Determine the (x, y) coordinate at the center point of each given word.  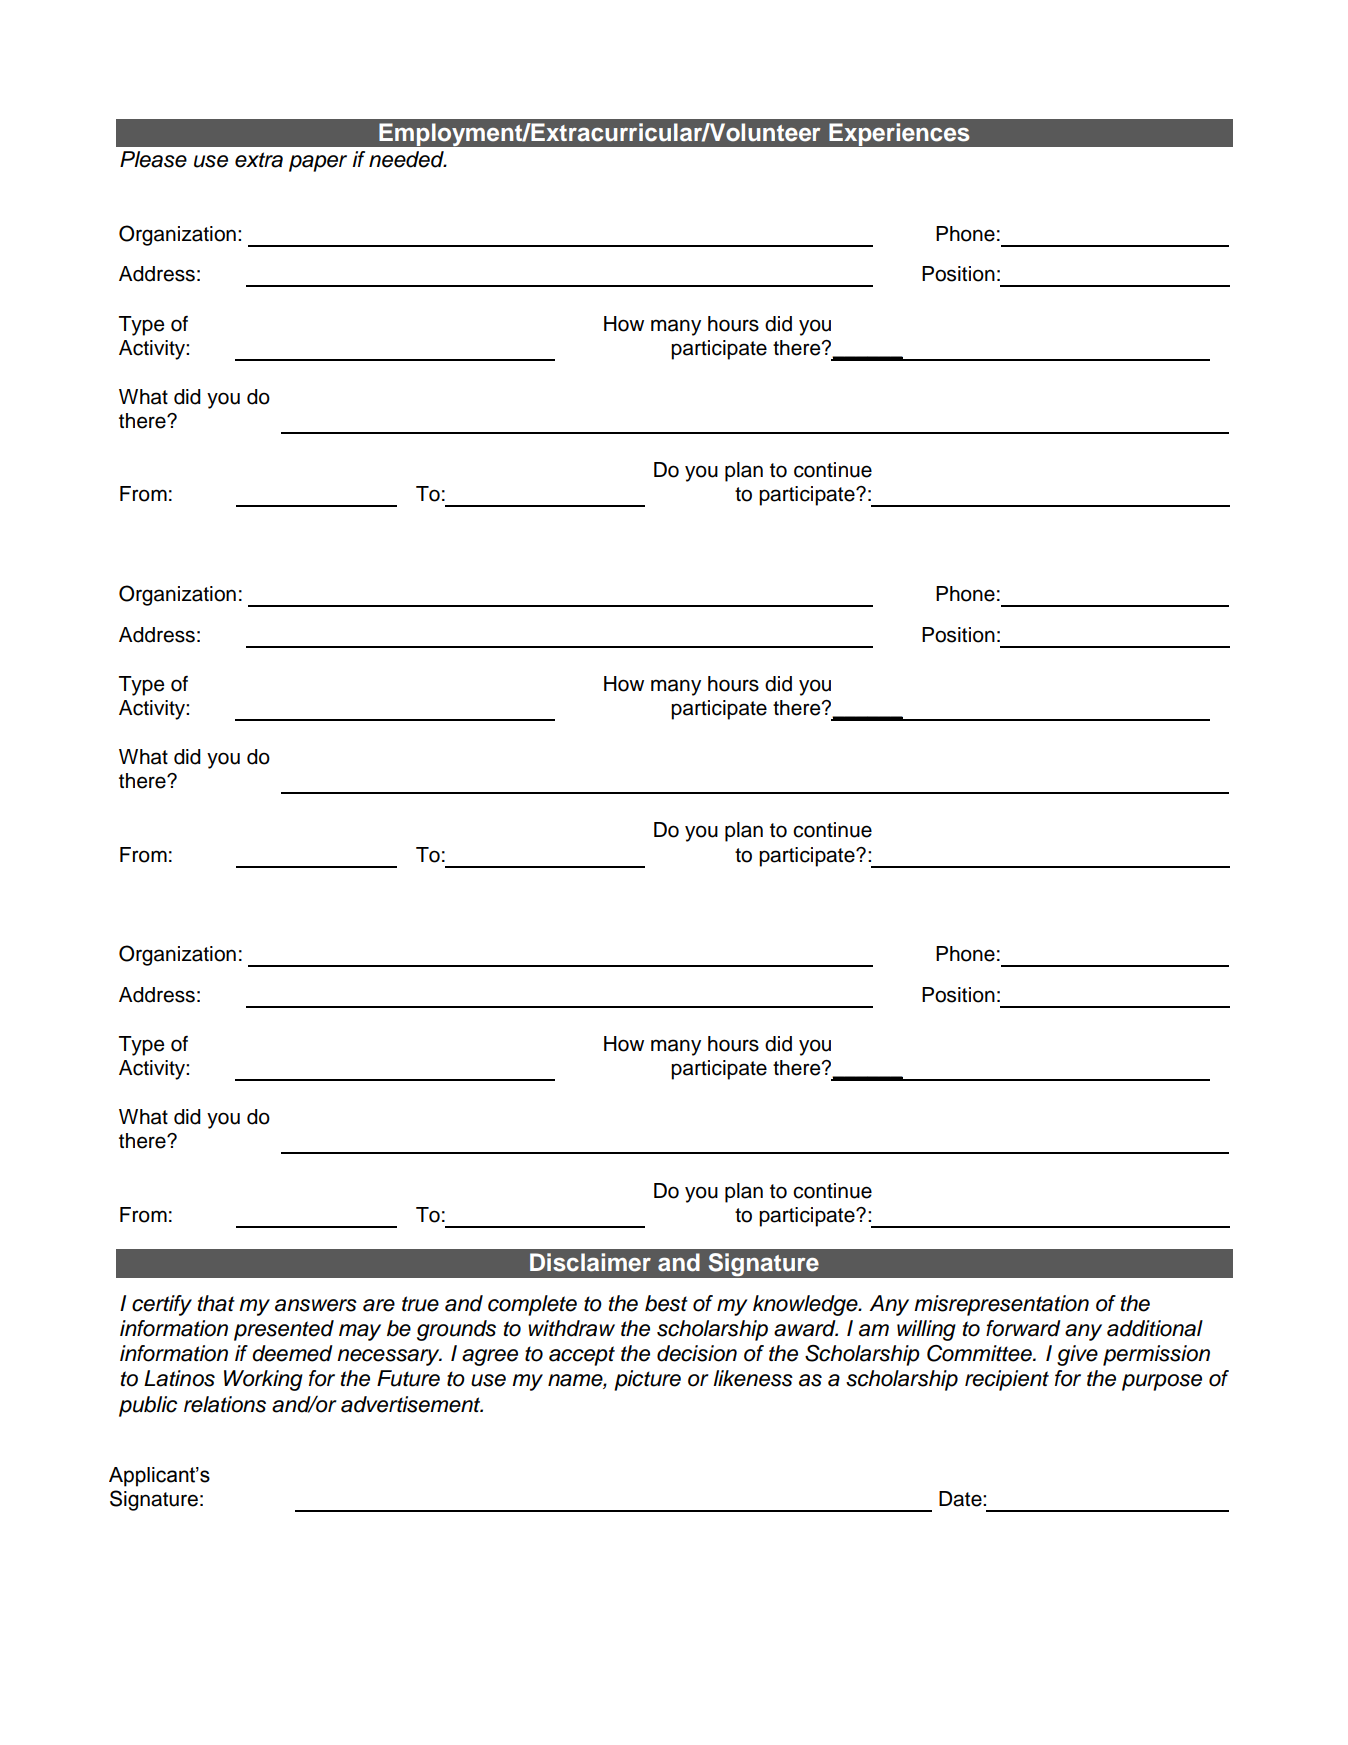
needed (407, 159)
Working (263, 1380)
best (666, 1303)
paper (318, 163)
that (216, 1303)
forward (1023, 1328)
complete (532, 1305)
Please (153, 159)
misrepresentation (1001, 1305)
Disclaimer (590, 1262)
